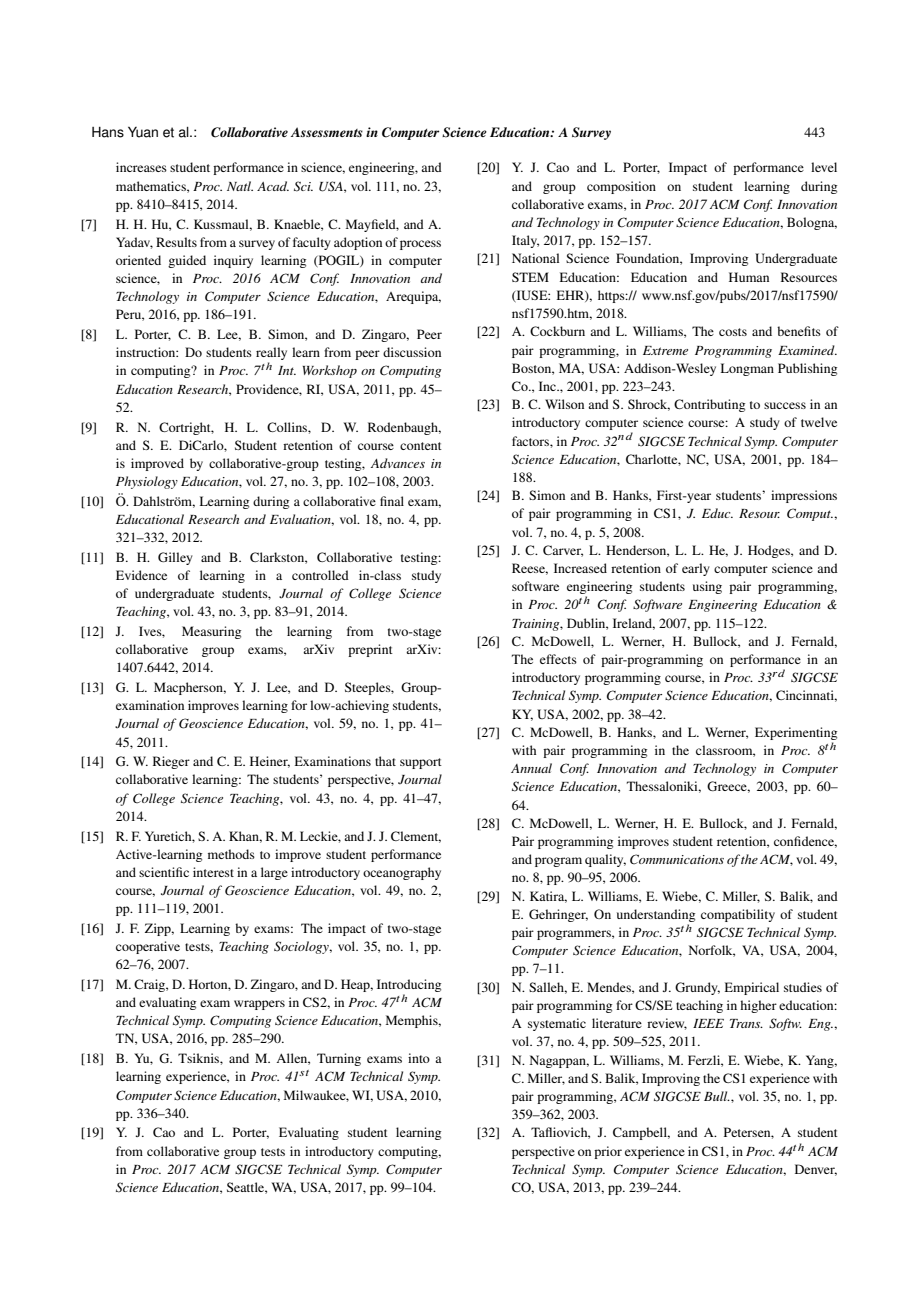 The image size is (924, 1308). Describe the element at coordinates (211, 632) in the document. I see `Measuring` at that location.
